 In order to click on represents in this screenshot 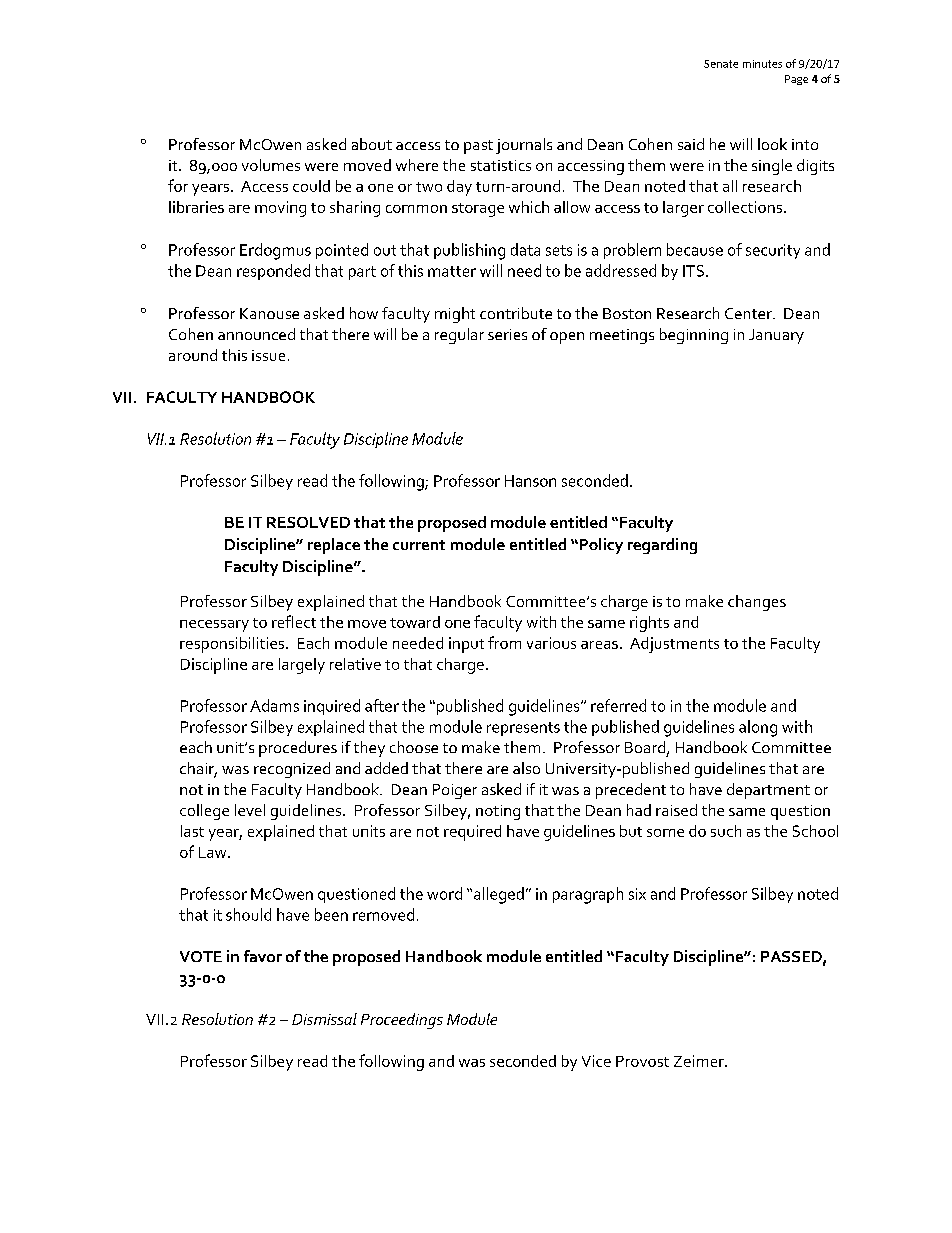, I will do `click(523, 729)`.
